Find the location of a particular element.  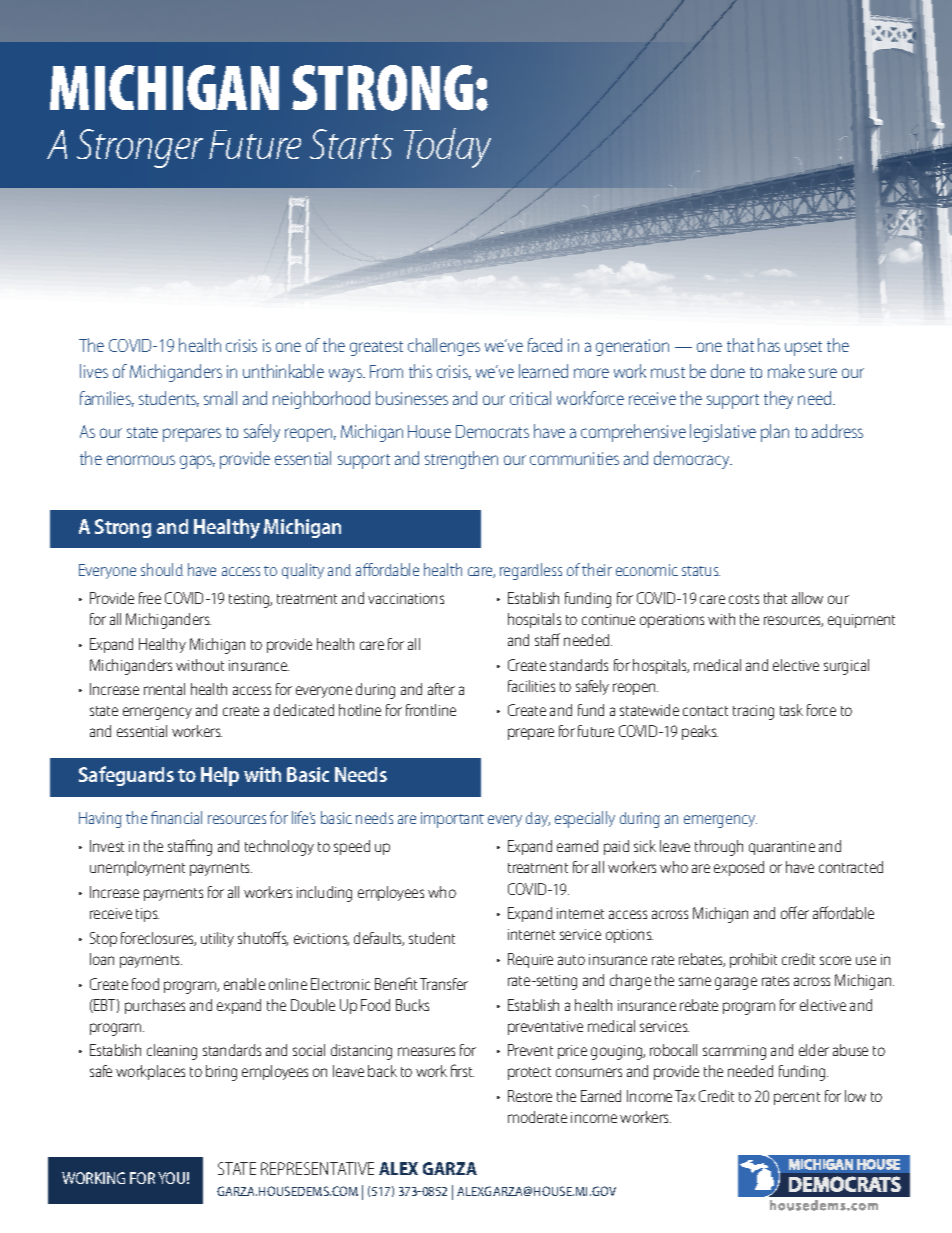

quarantine is located at coordinates (782, 848).
